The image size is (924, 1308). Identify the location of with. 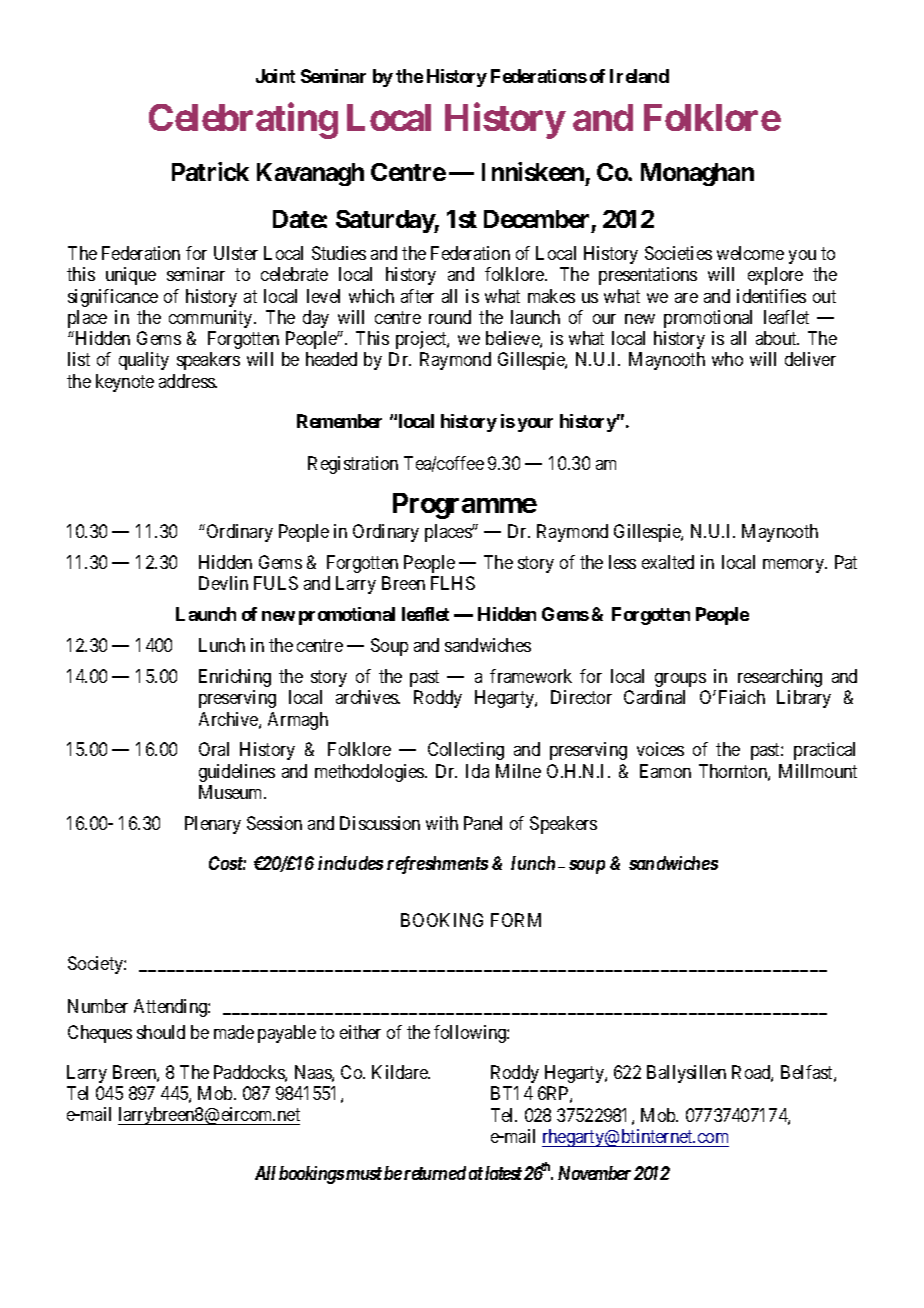
(442, 823).
